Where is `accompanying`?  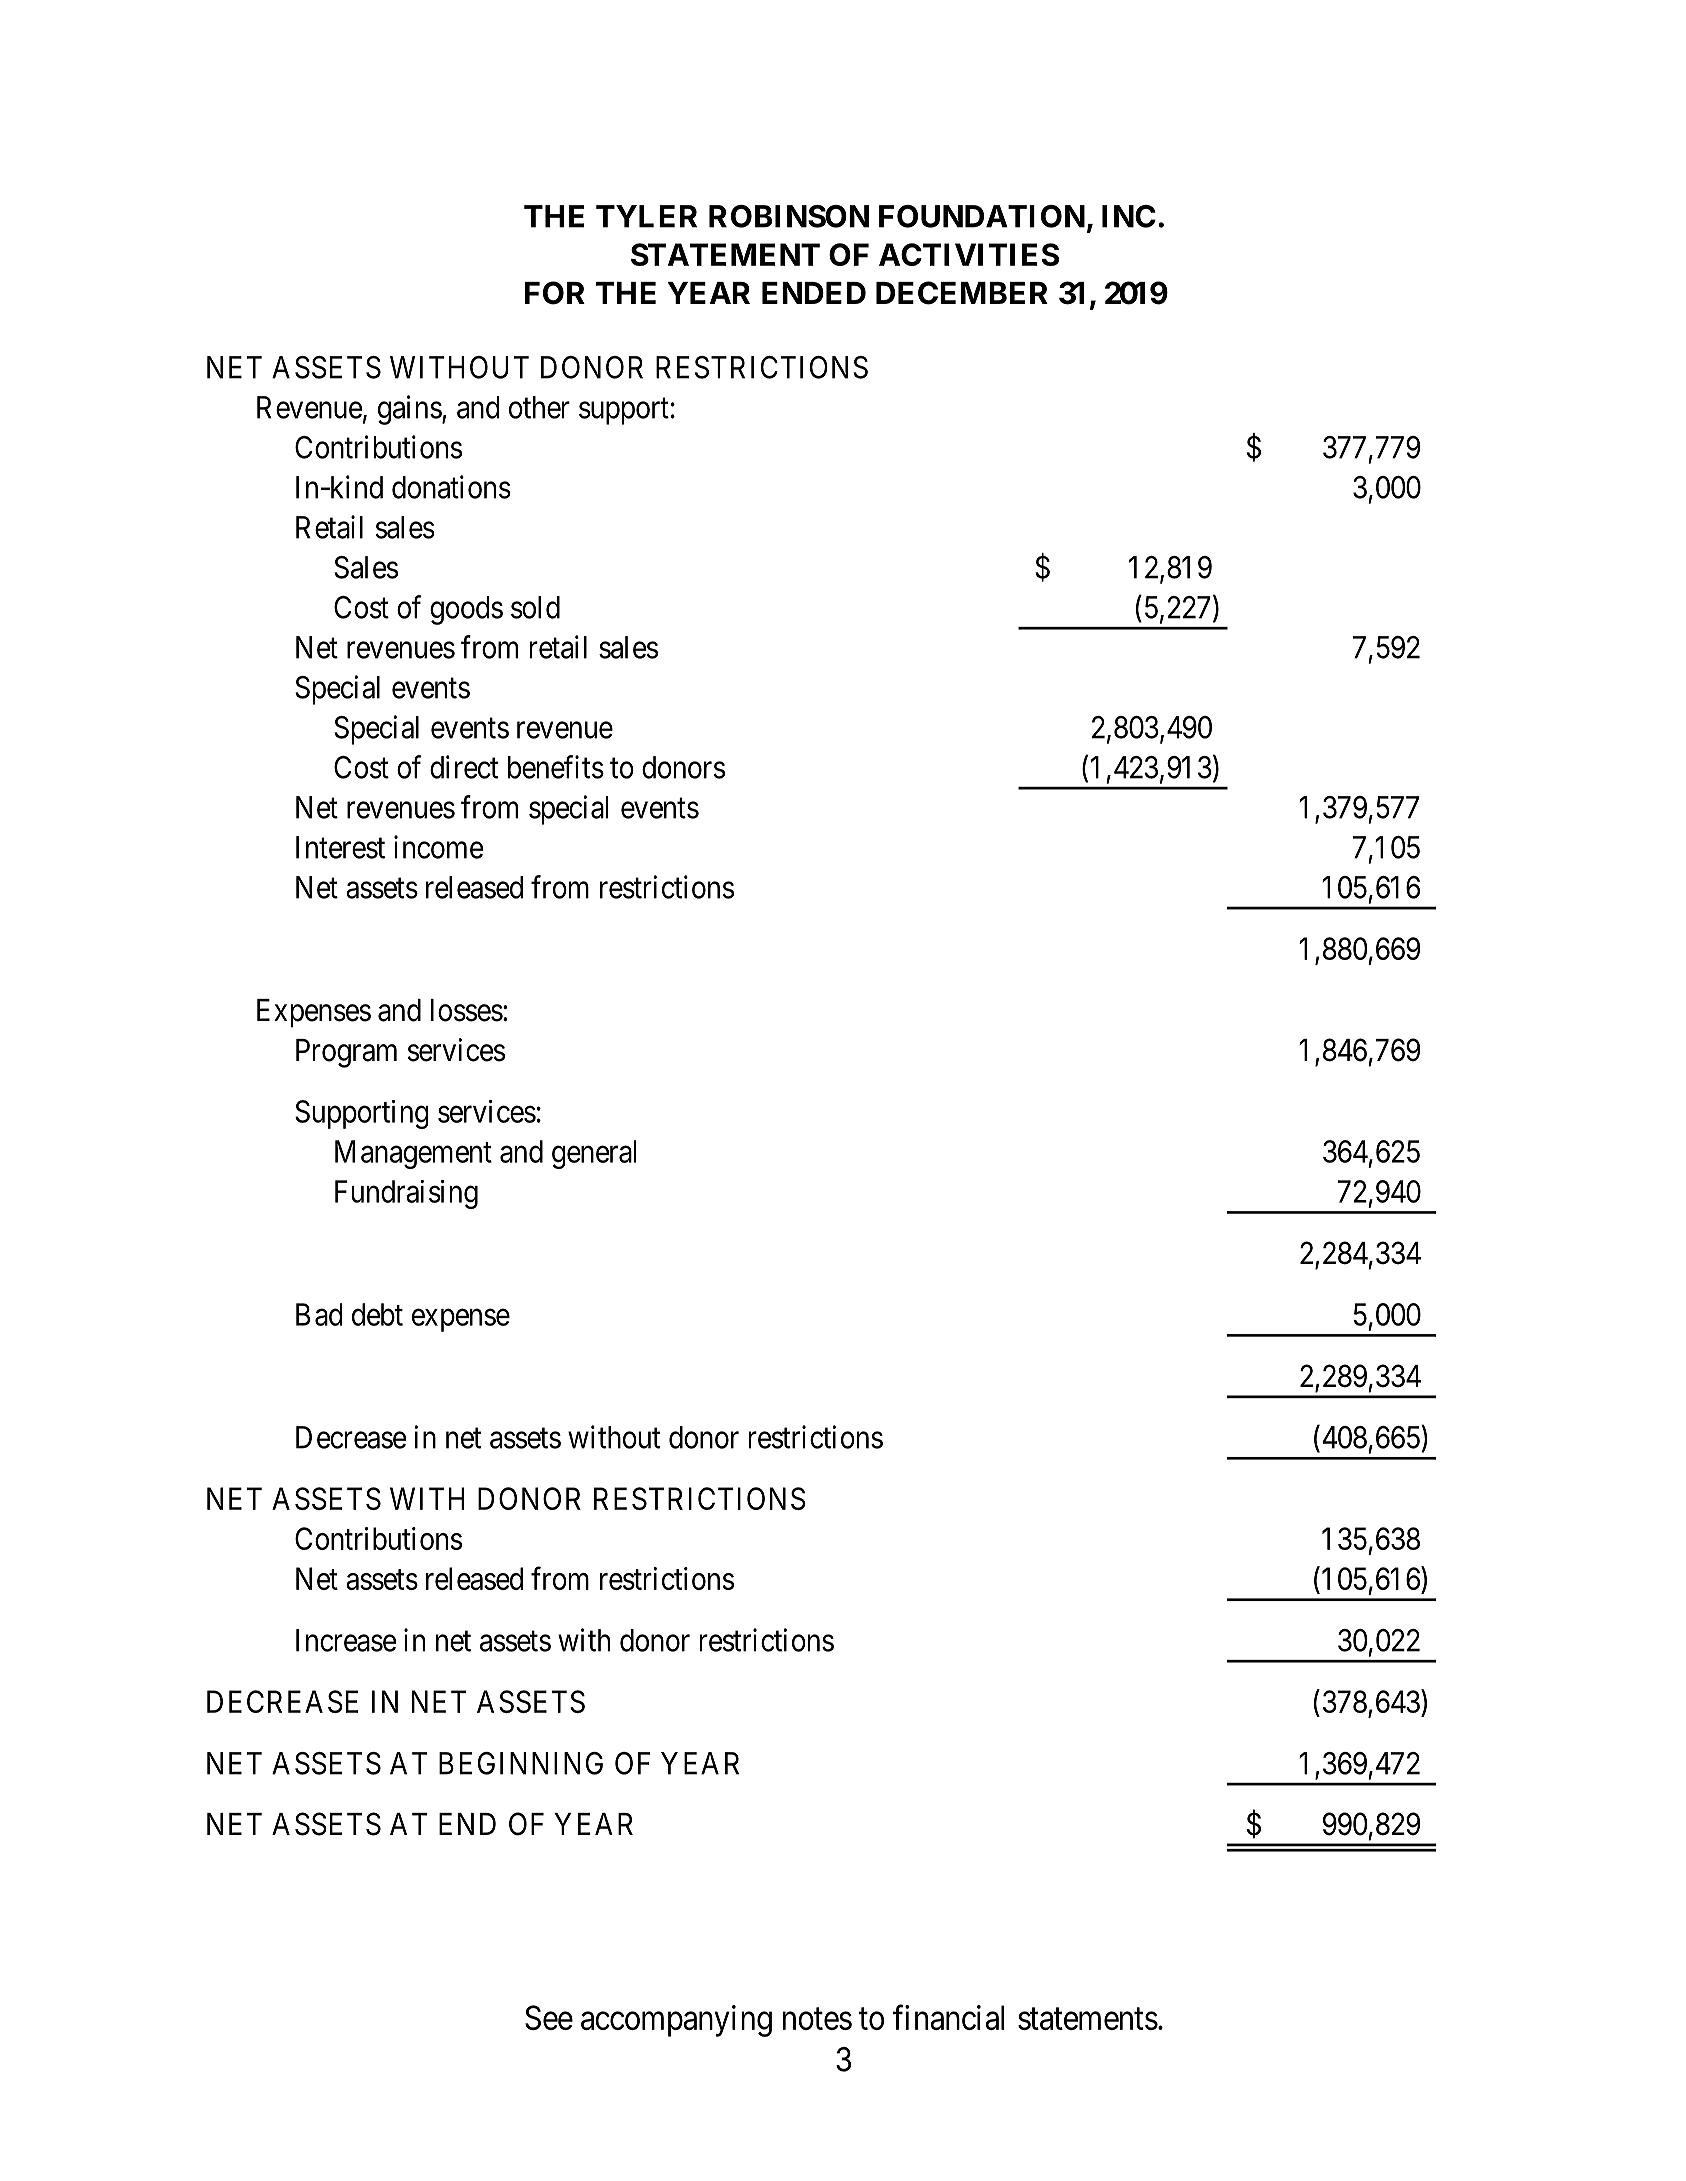 accompanying is located at coordinates (676, 2021).
